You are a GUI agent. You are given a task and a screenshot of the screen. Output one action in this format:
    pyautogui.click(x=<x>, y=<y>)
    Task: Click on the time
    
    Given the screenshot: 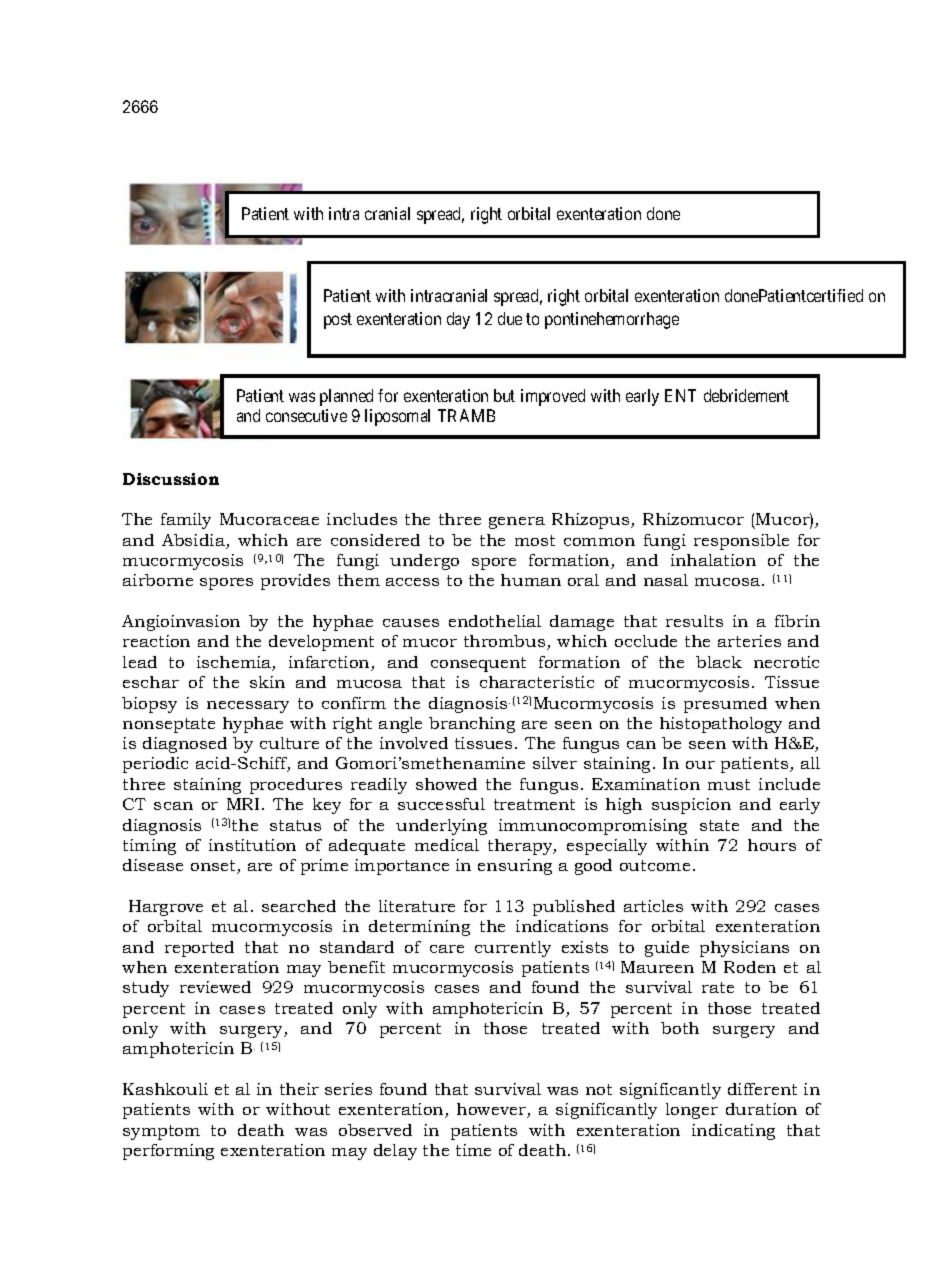 What is the action you would take?
    pyautogui.click(x=473, y=1150)
